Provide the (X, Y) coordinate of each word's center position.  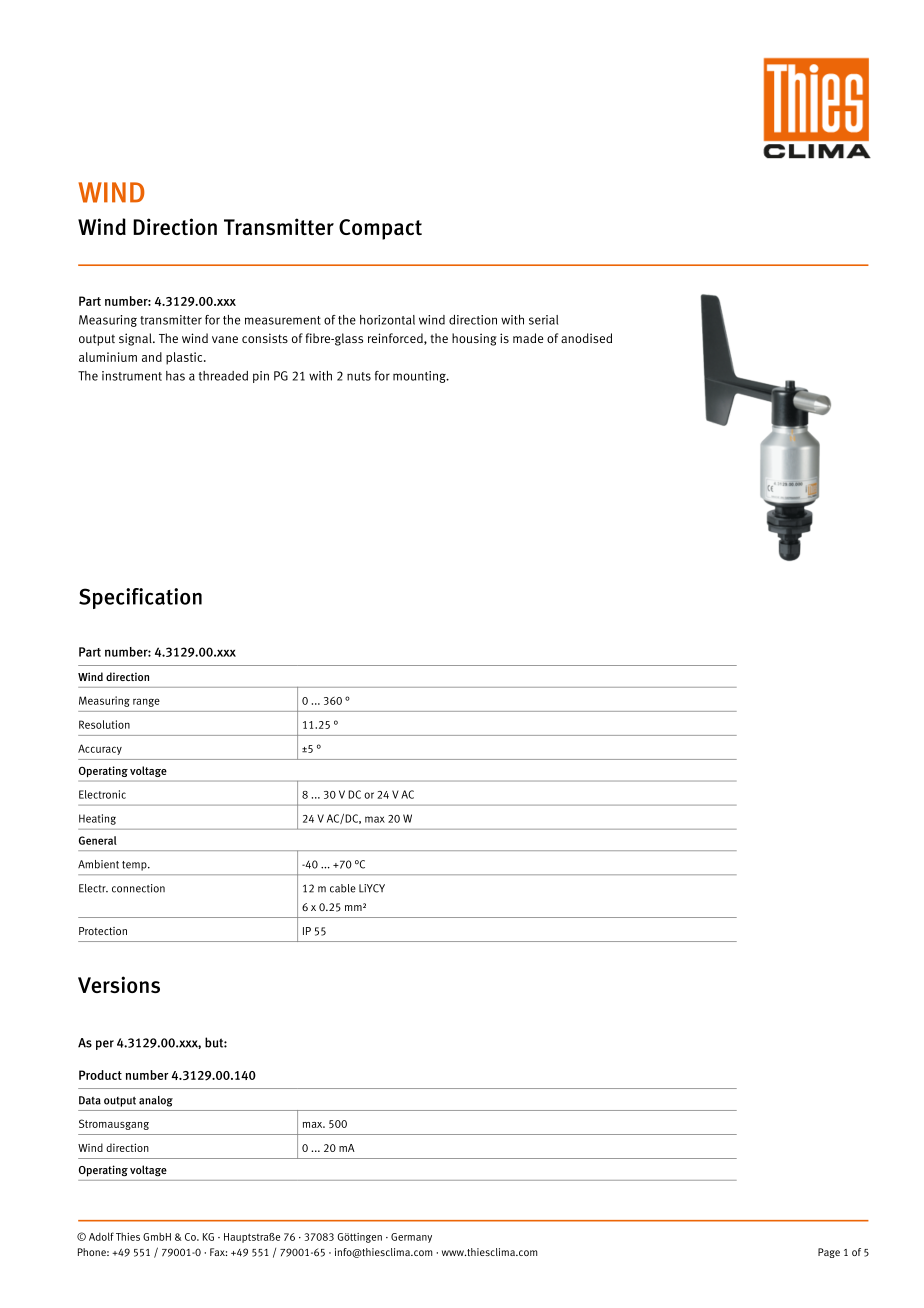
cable (343, 888)
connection (138, 888)
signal (136, 339)
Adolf (101, 1236)
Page (829, 1253)
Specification (140, 598)
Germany (411, 1238)
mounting (420, 377)
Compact (380, 229)
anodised (586, 338)
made (528, 338)
